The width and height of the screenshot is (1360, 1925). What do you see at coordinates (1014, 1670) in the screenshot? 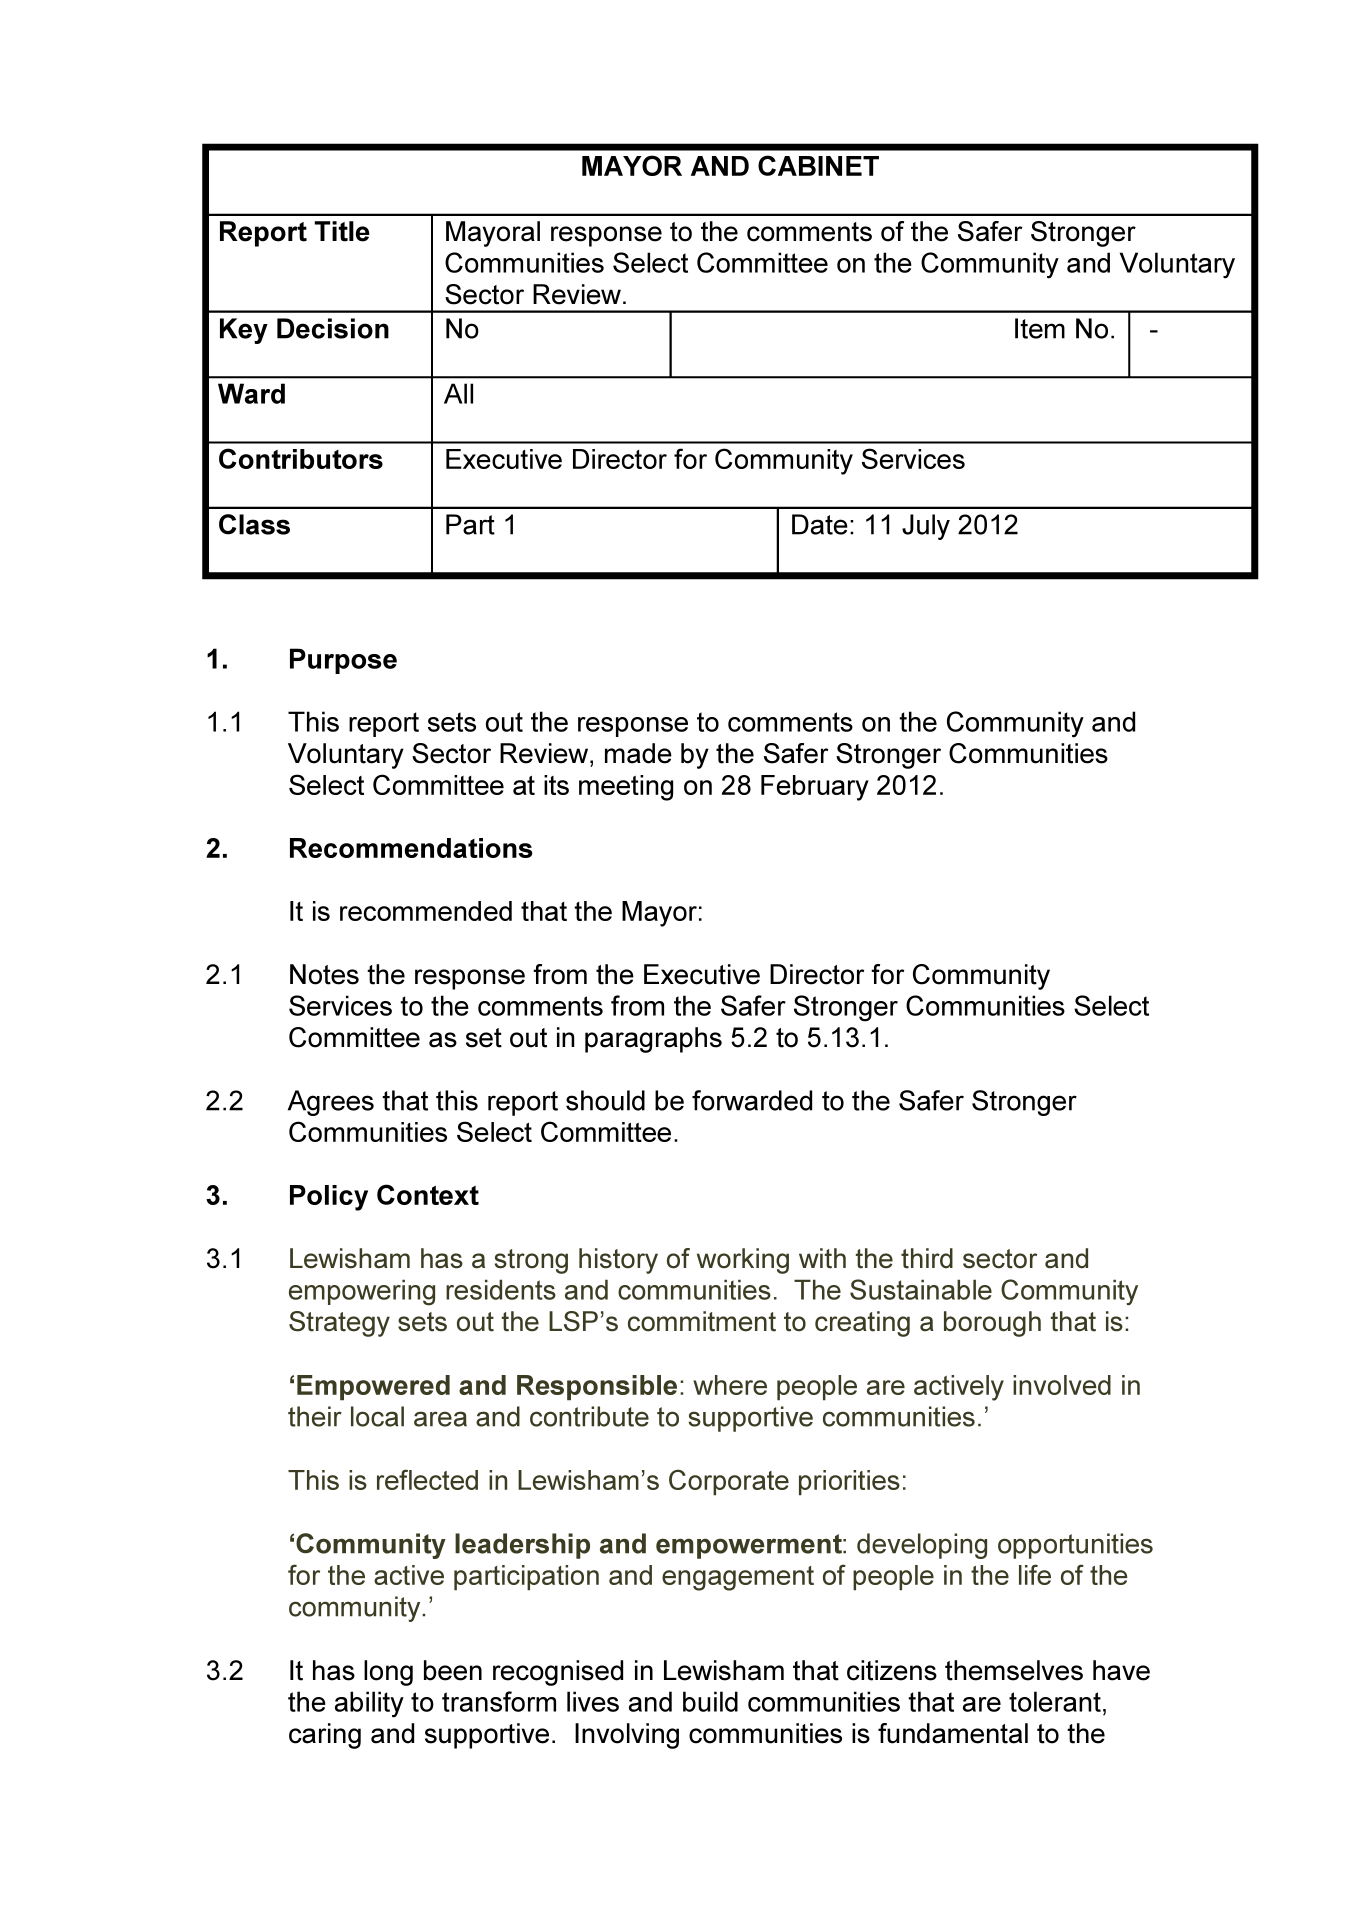
I see `themselves` at bounding box center [1014, 1670].
